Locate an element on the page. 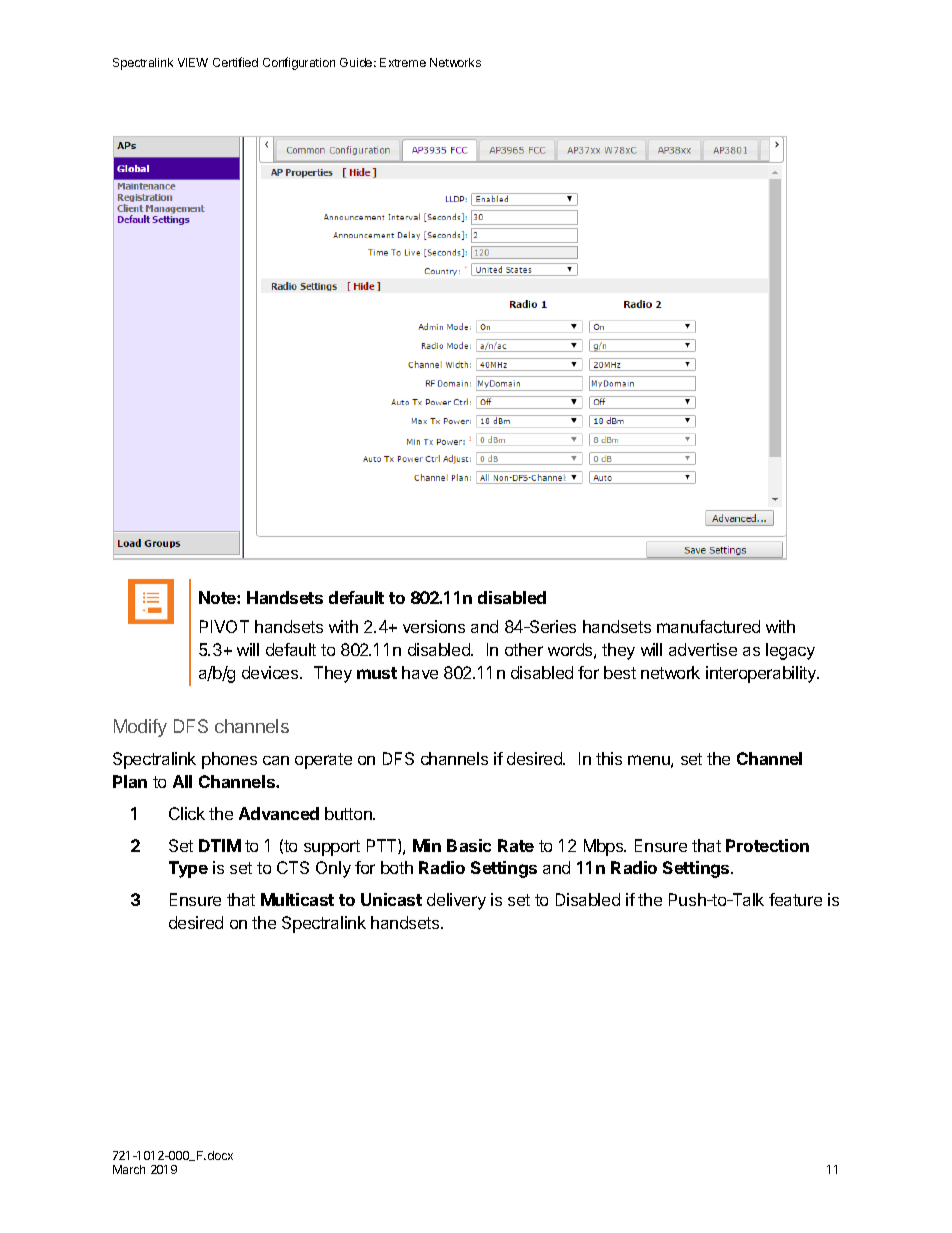  PIVOT is located at coordinates (224, 626).
